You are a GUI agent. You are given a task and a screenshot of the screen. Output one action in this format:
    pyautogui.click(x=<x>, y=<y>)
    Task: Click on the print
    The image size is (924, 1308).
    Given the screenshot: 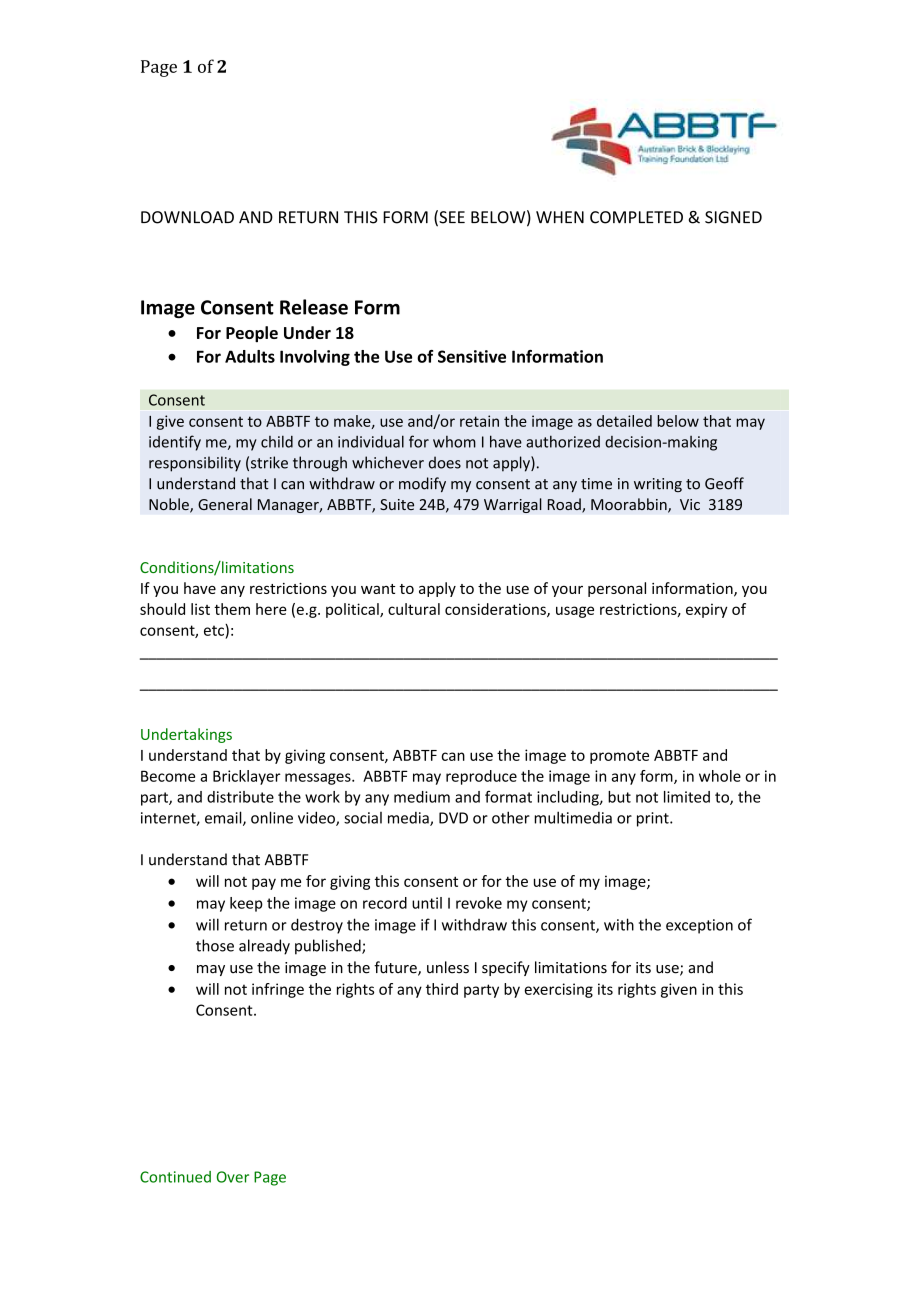 What is the action you would take?
    pyautogui.click(x=654, y=819)
